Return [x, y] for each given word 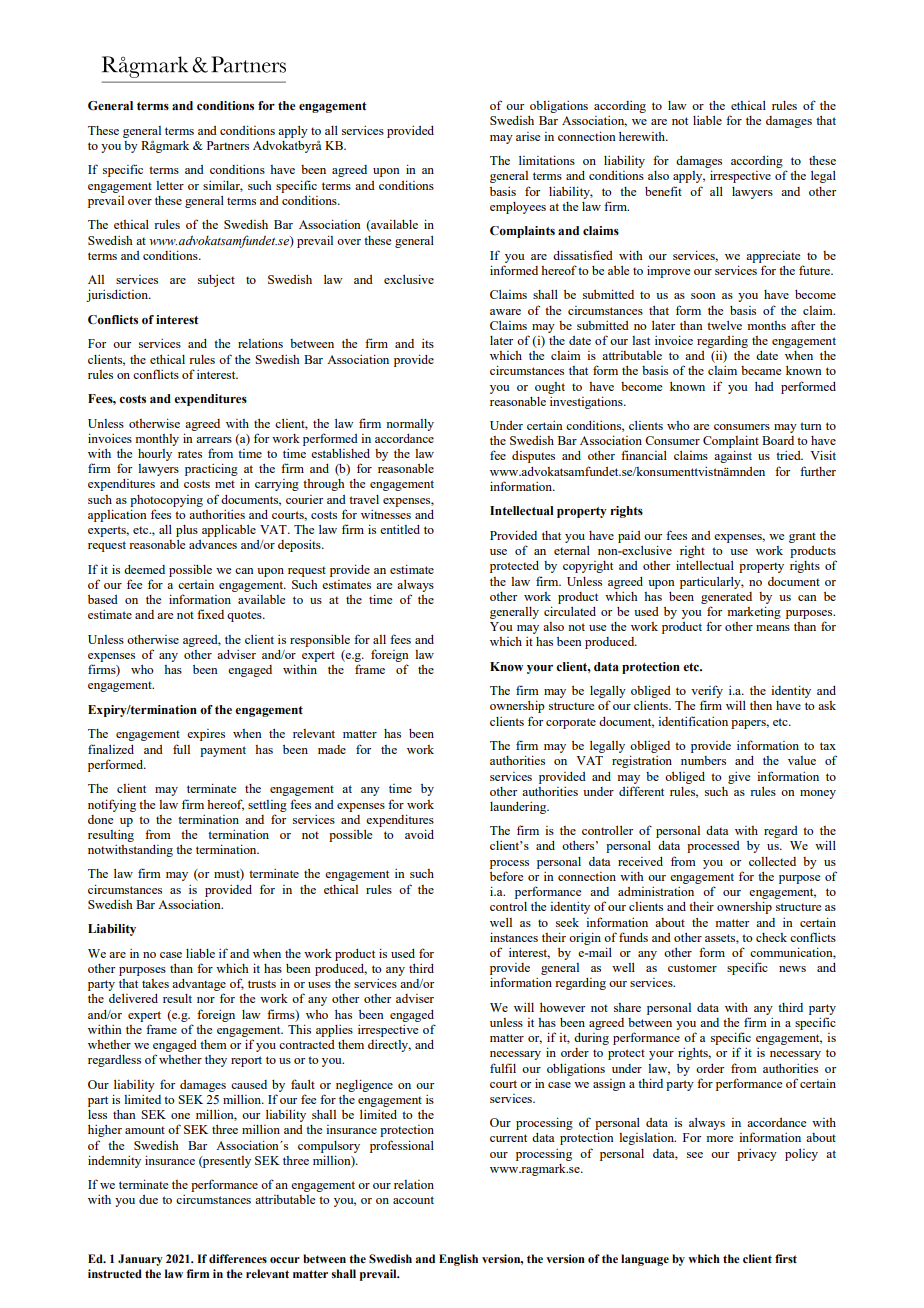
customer [692, 968]
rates [190, 454]
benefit [663, 191]
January [140, 1260]
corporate [571, 723]
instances [514, 937]
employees [518, 208]
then [761, 705]
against [733, 456]
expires [206, 735]
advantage [199, 986]
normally [410, 425]
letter [170, 185]
